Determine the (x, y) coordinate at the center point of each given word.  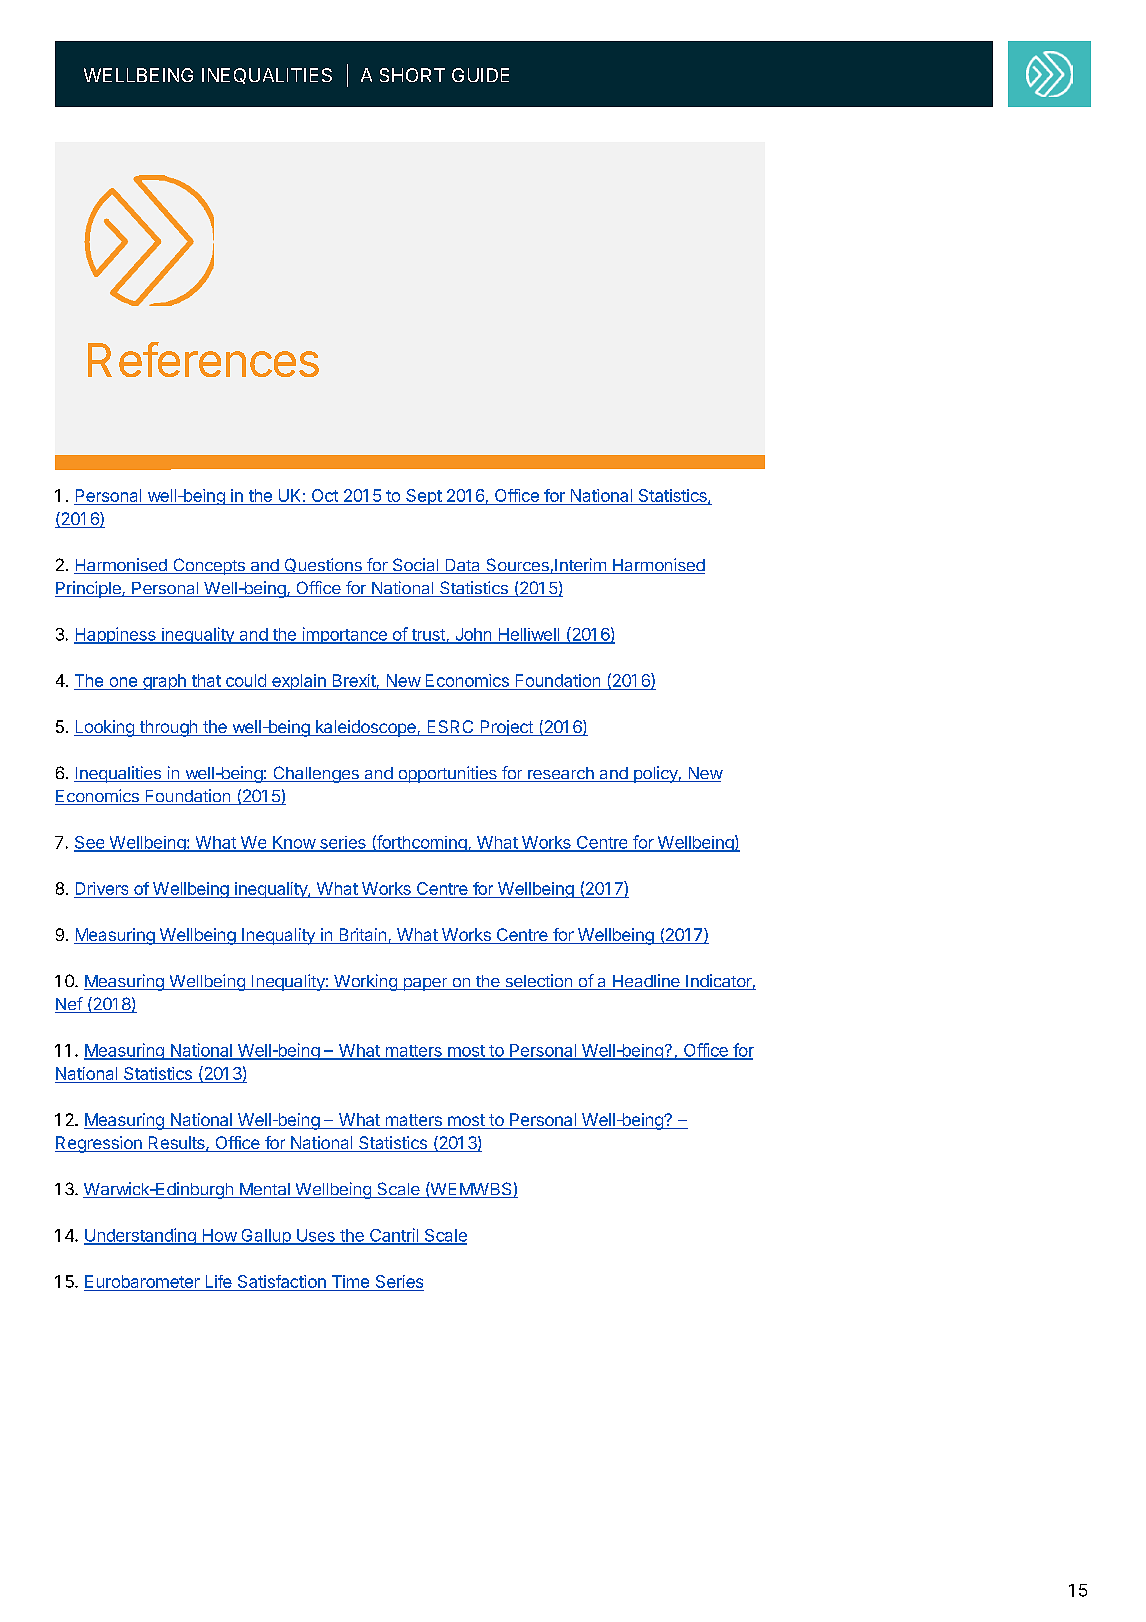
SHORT (412, 75)
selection (539, 982)
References (203, 359)
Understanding (141, 1236)
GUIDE (480, 75)
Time (350, 1281)
